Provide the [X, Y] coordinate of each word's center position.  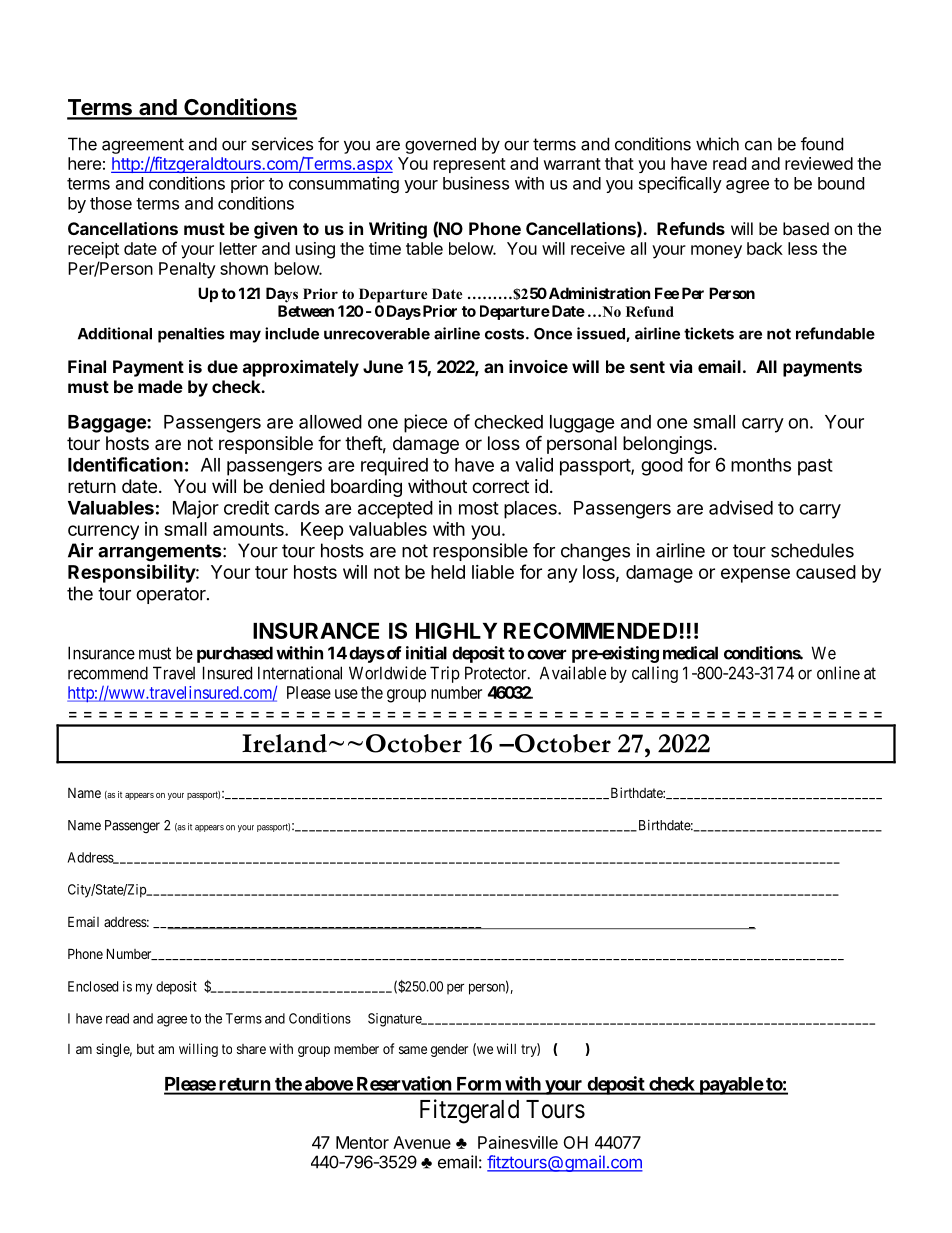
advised [741, 507]
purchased [235, 654]
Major [196, 509]
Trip [445, 674]
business [476, 183]
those [111, 203]
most [479, 508]
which [717, 144]
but [146, 1049]
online [838, 673]
